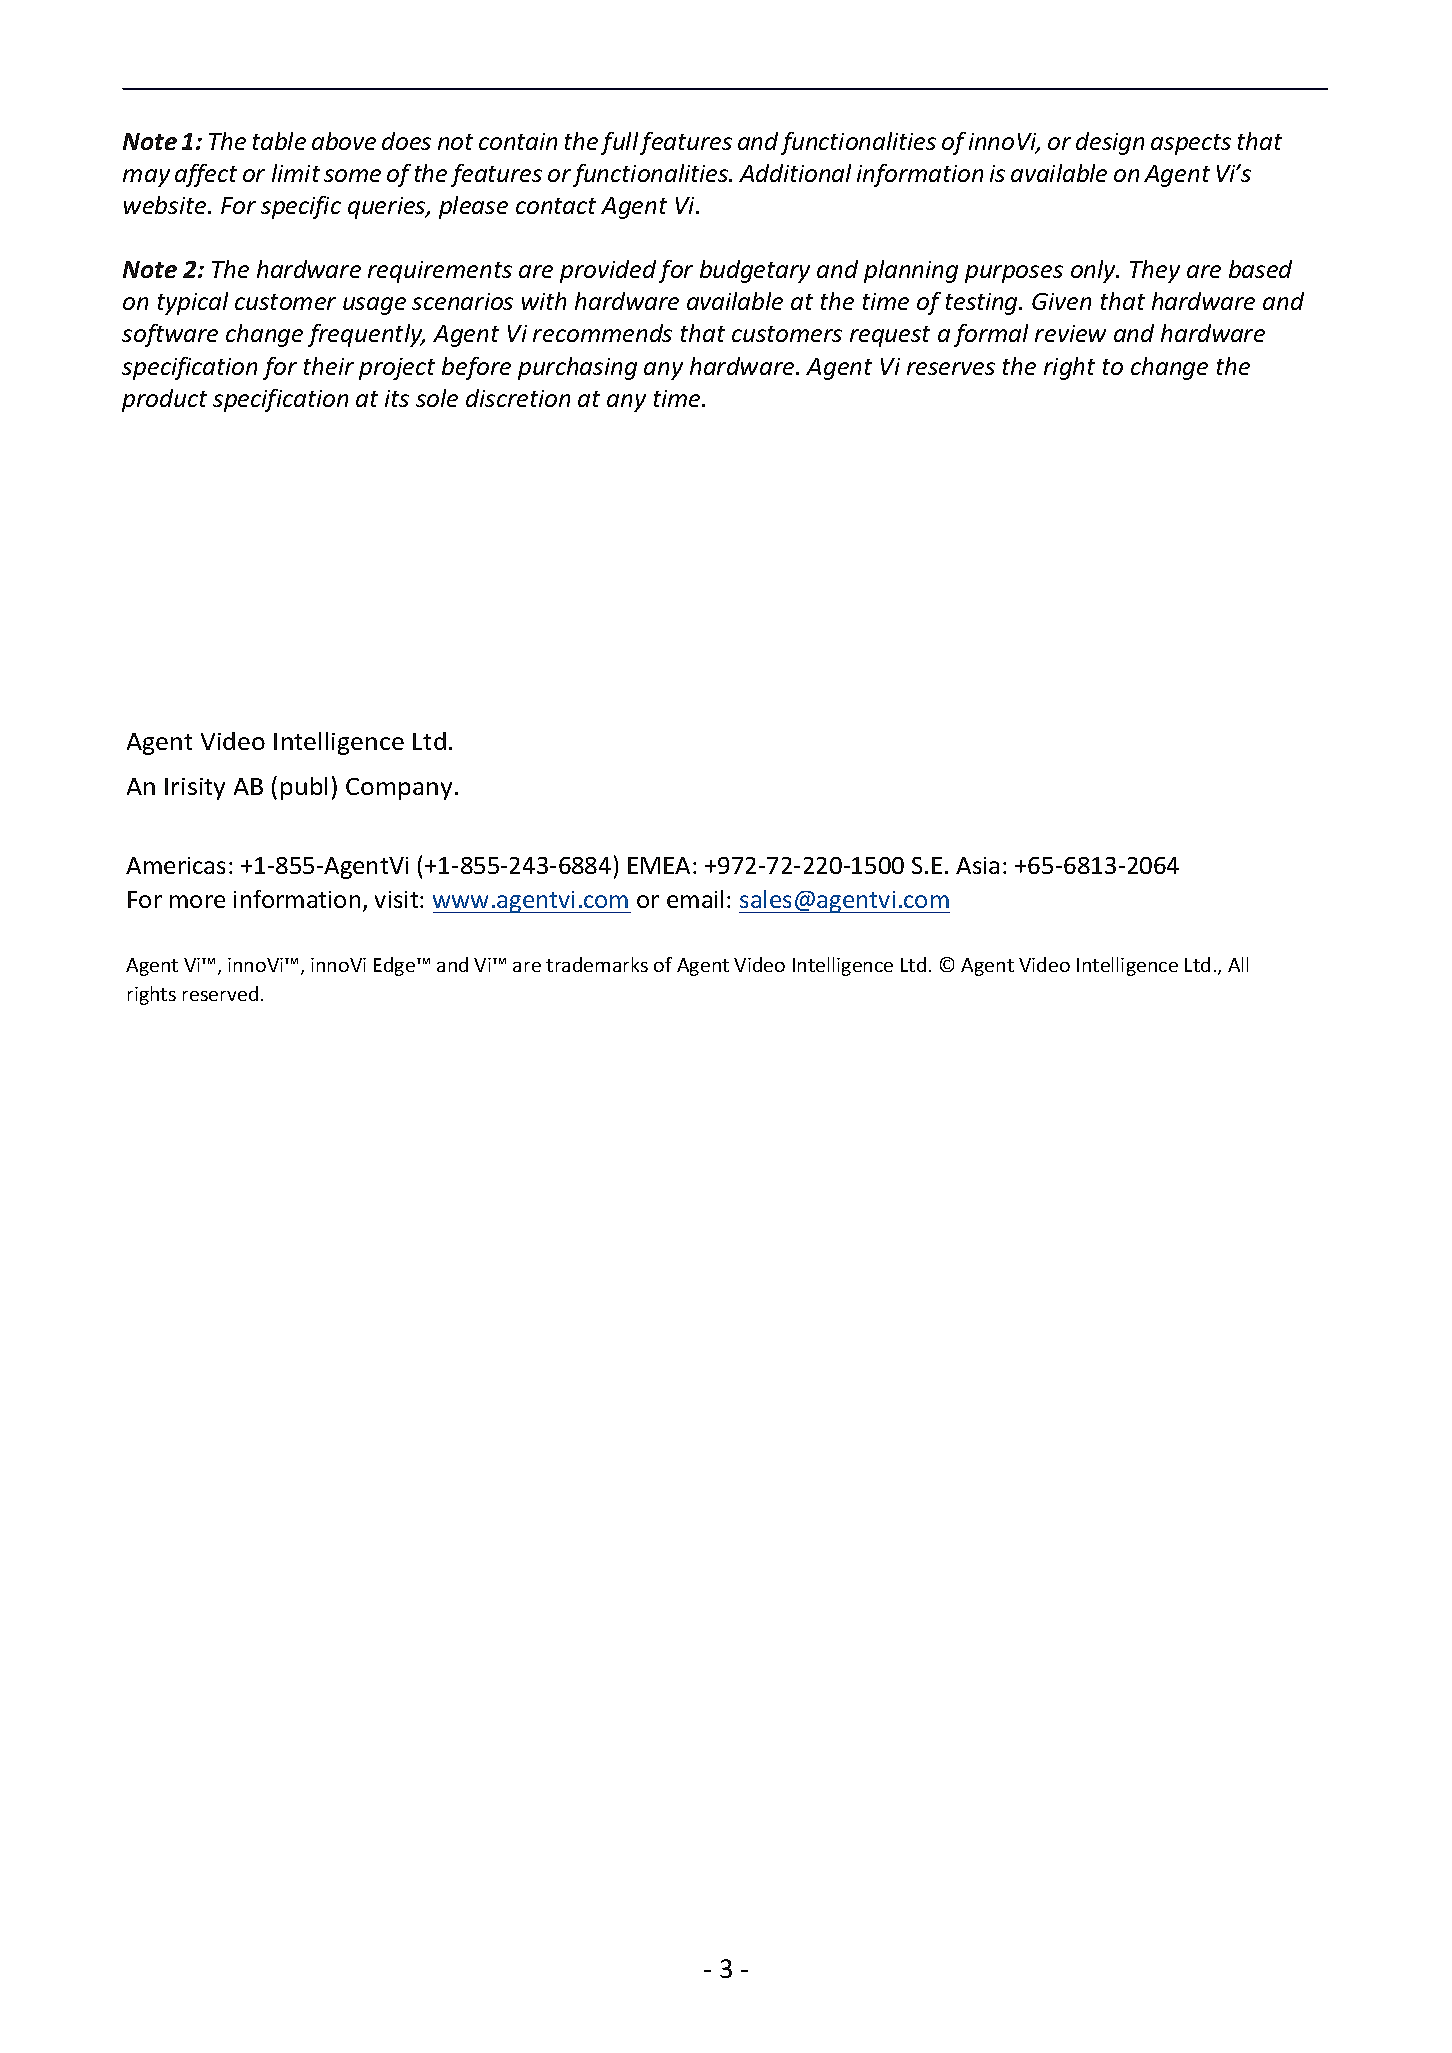 The image size is (1452, 2053). What do you see at coordinates (518, 398) in the screenshot?
I see `discretion` at bounding box center [518, 398].
